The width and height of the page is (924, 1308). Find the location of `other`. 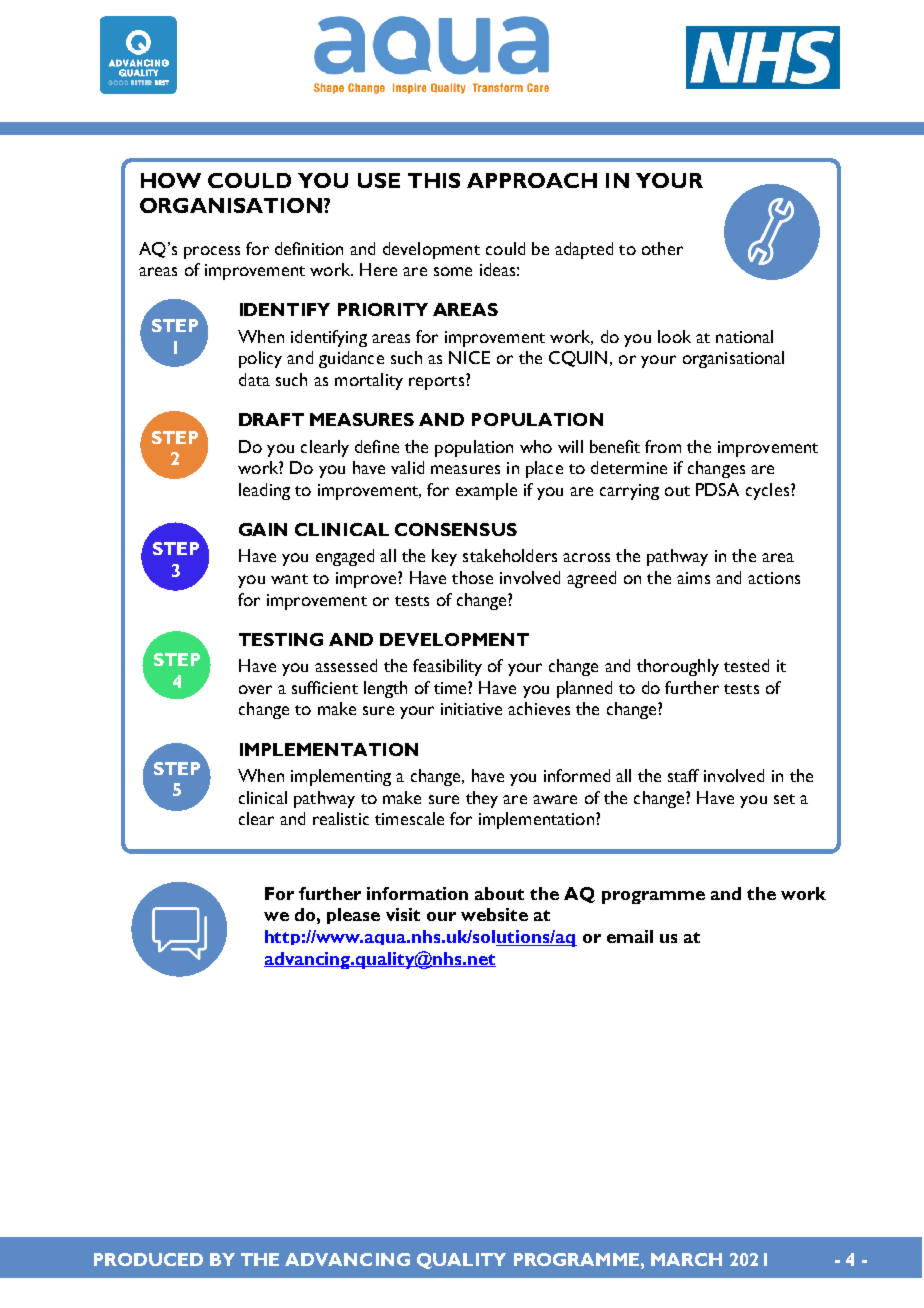

other is located at coordinates (662, 248).
